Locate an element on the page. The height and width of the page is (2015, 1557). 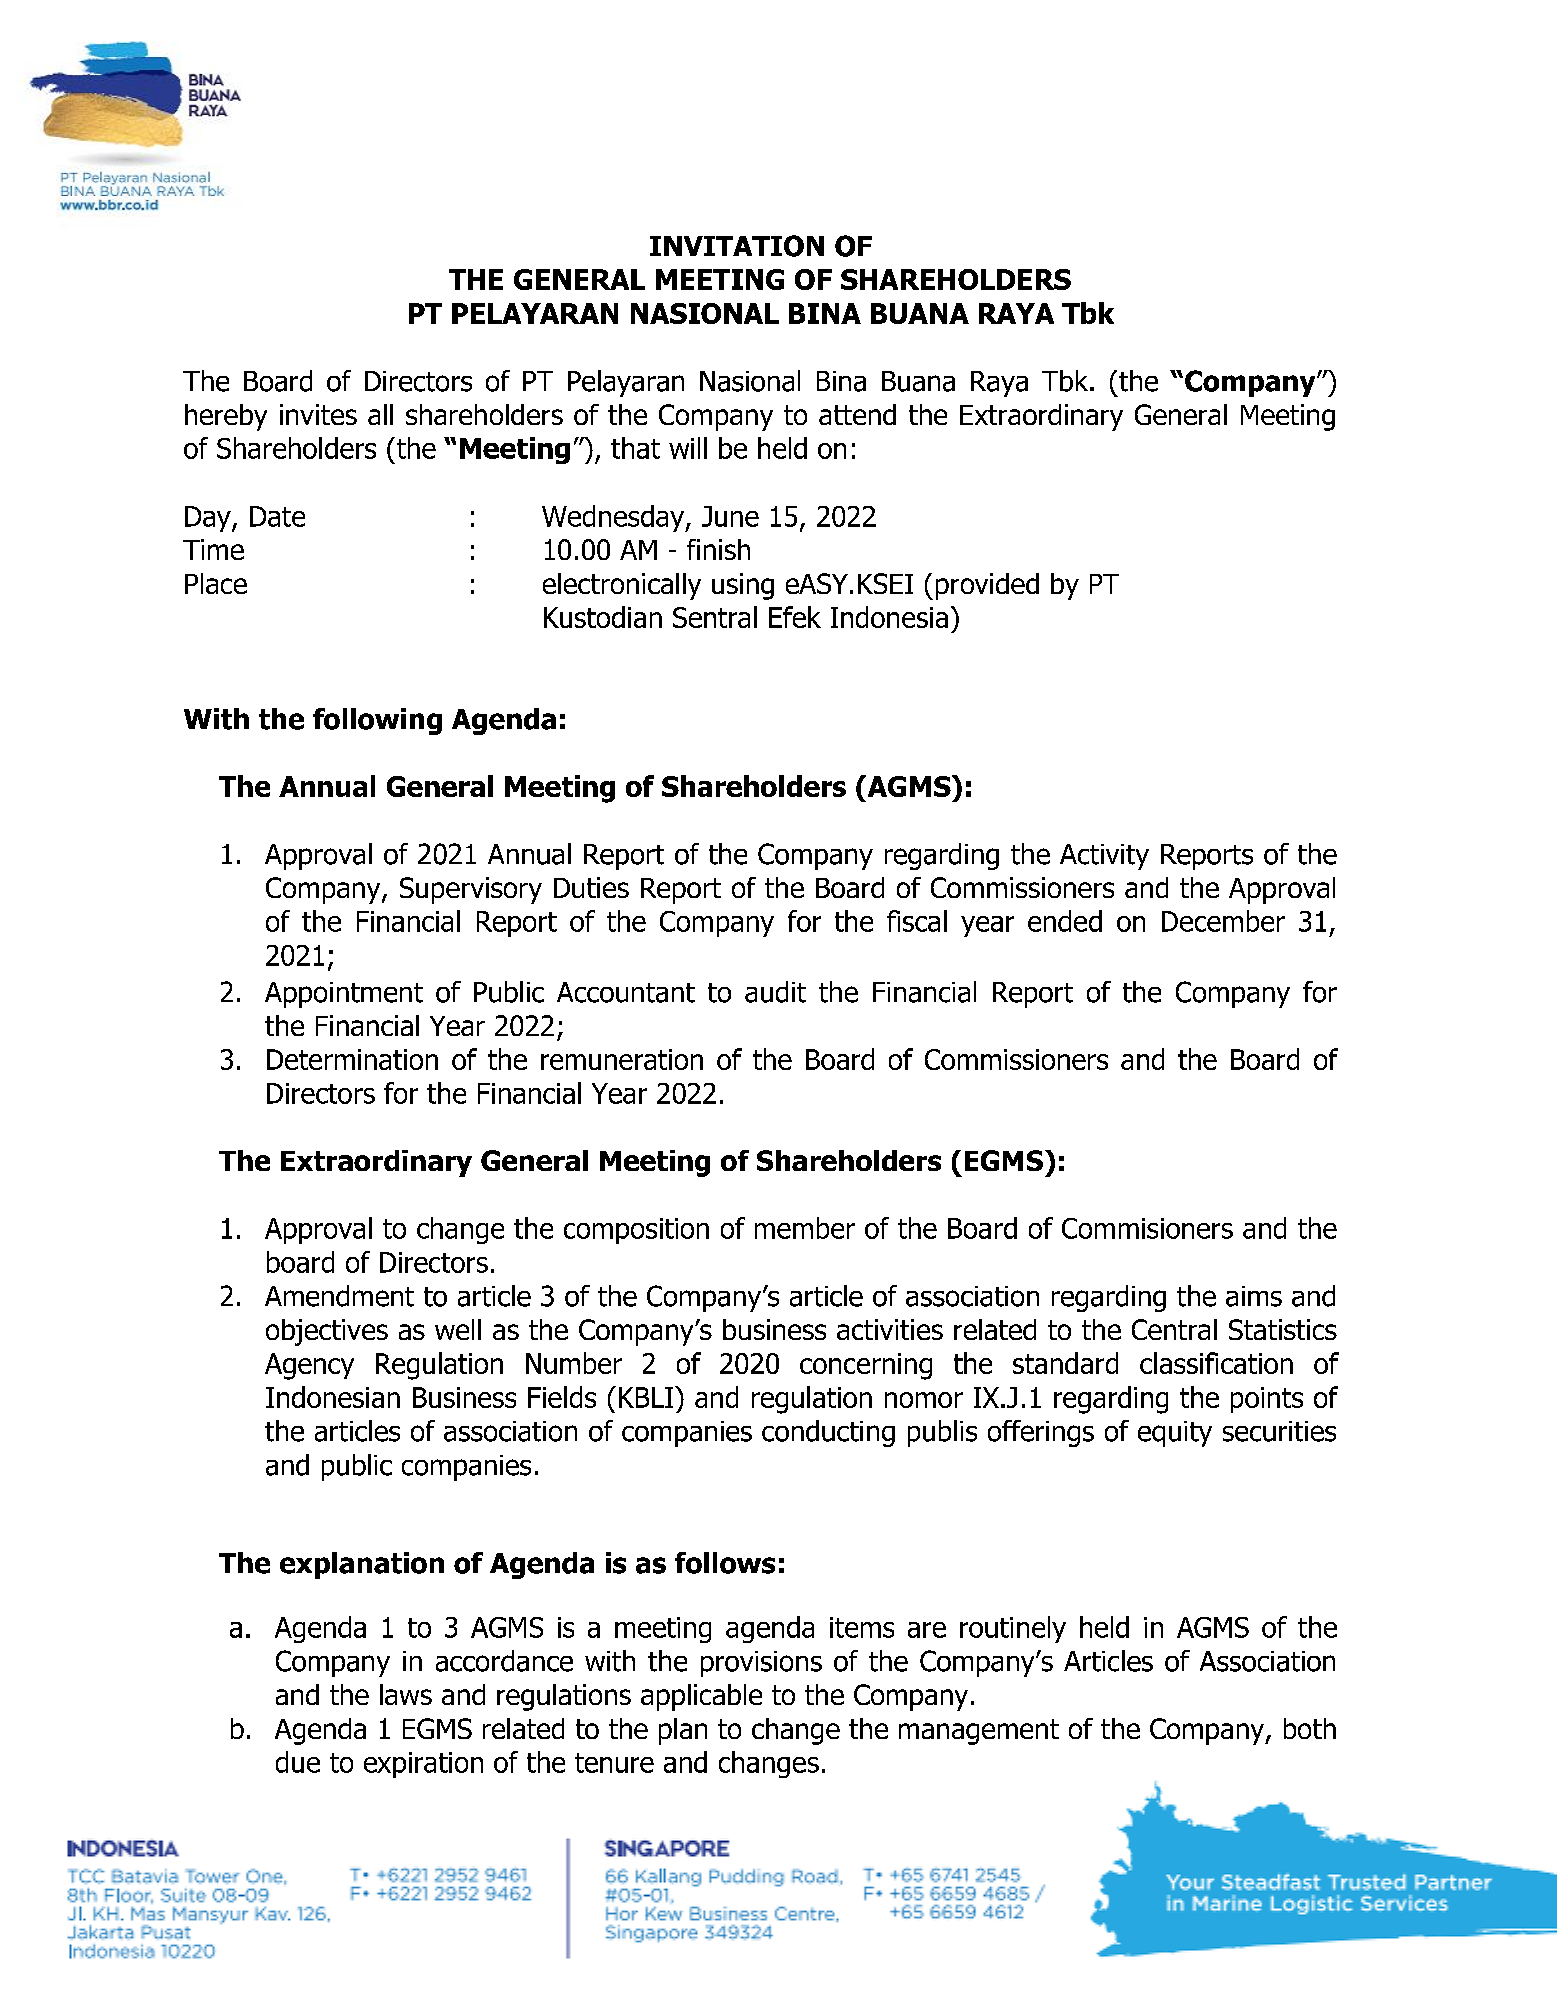
following is located at coordinates (377, 721).
